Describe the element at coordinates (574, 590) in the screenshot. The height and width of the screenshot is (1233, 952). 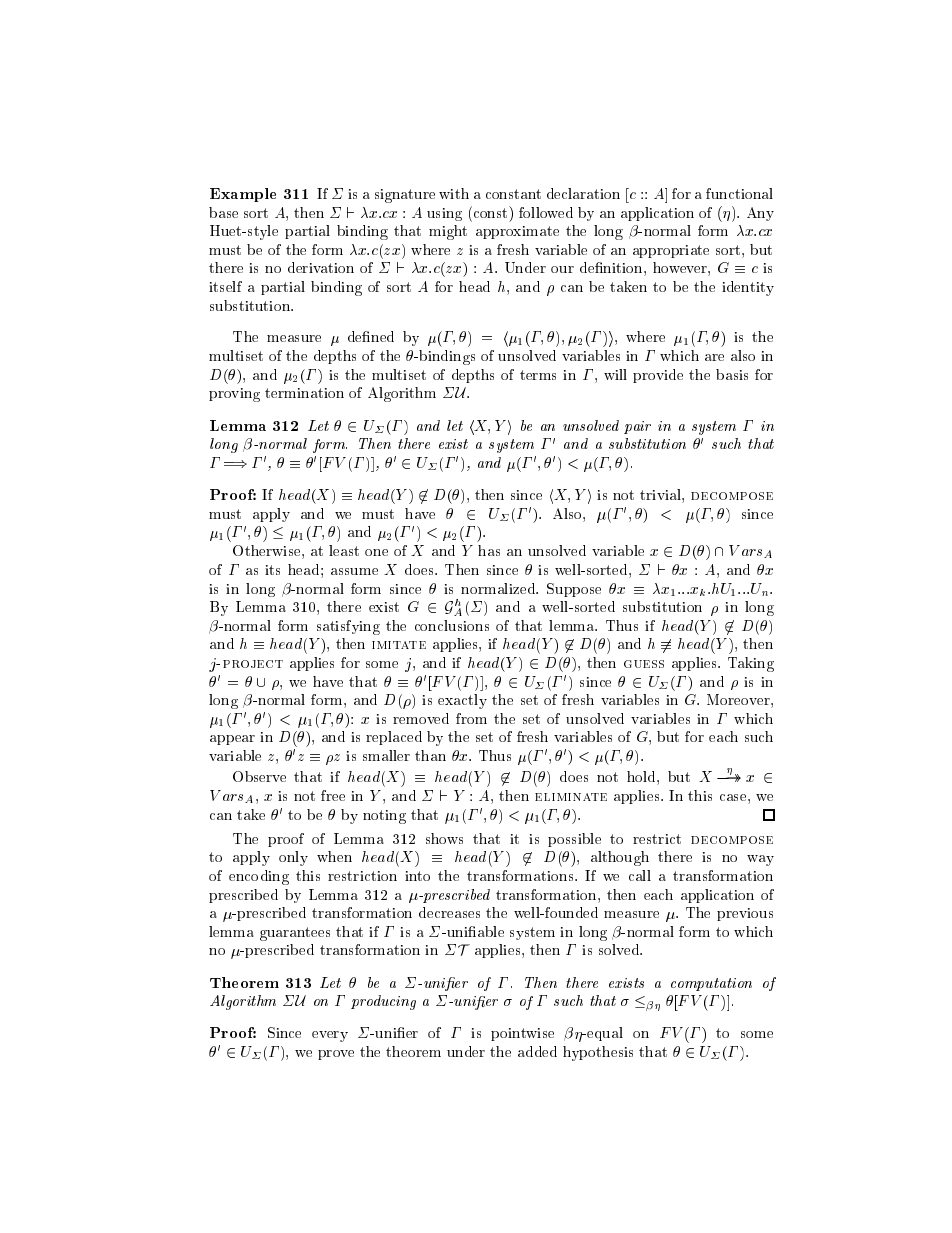
I see `Suppose` at that location.
